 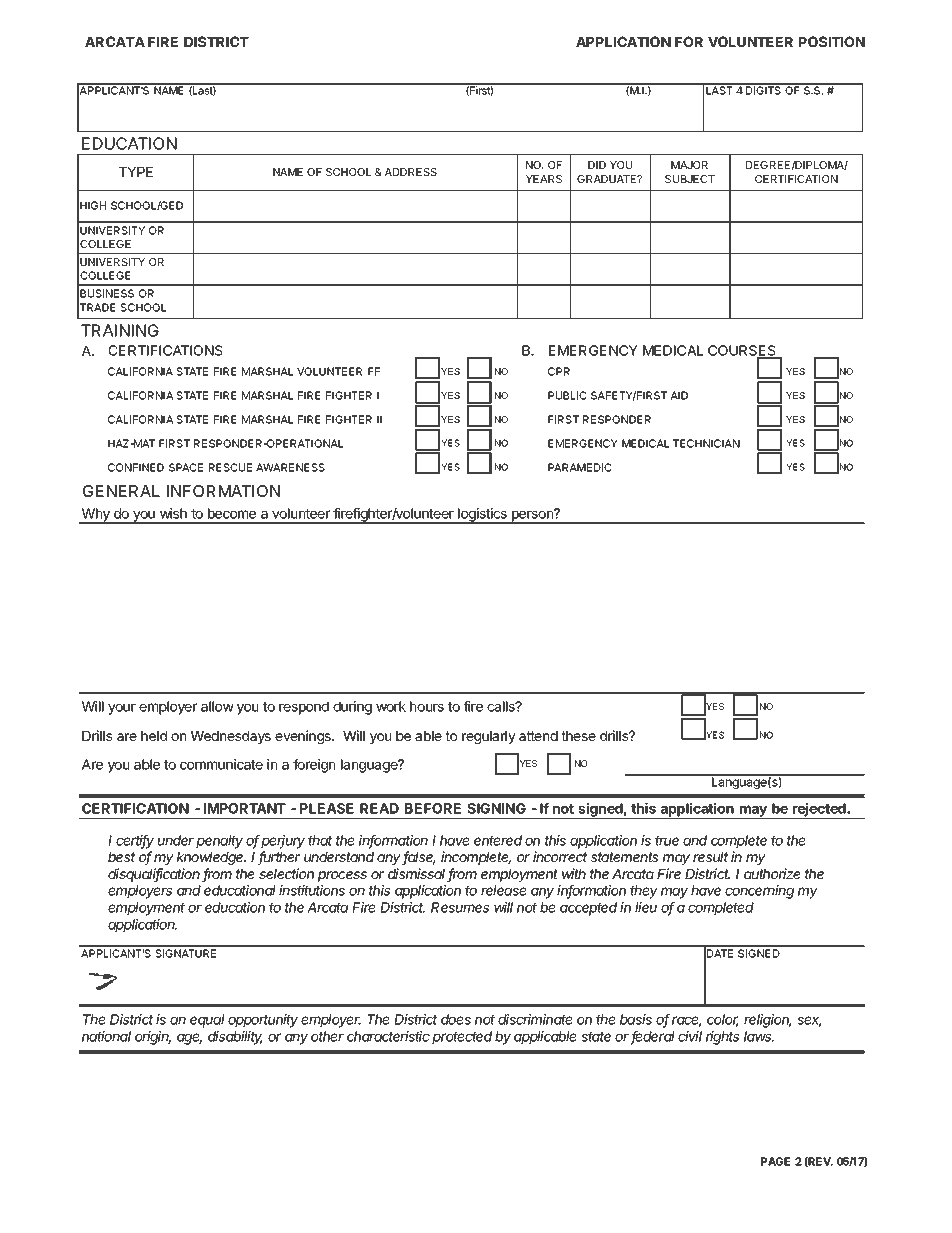 I want to click on CPR, so click(x=559, y=371).
